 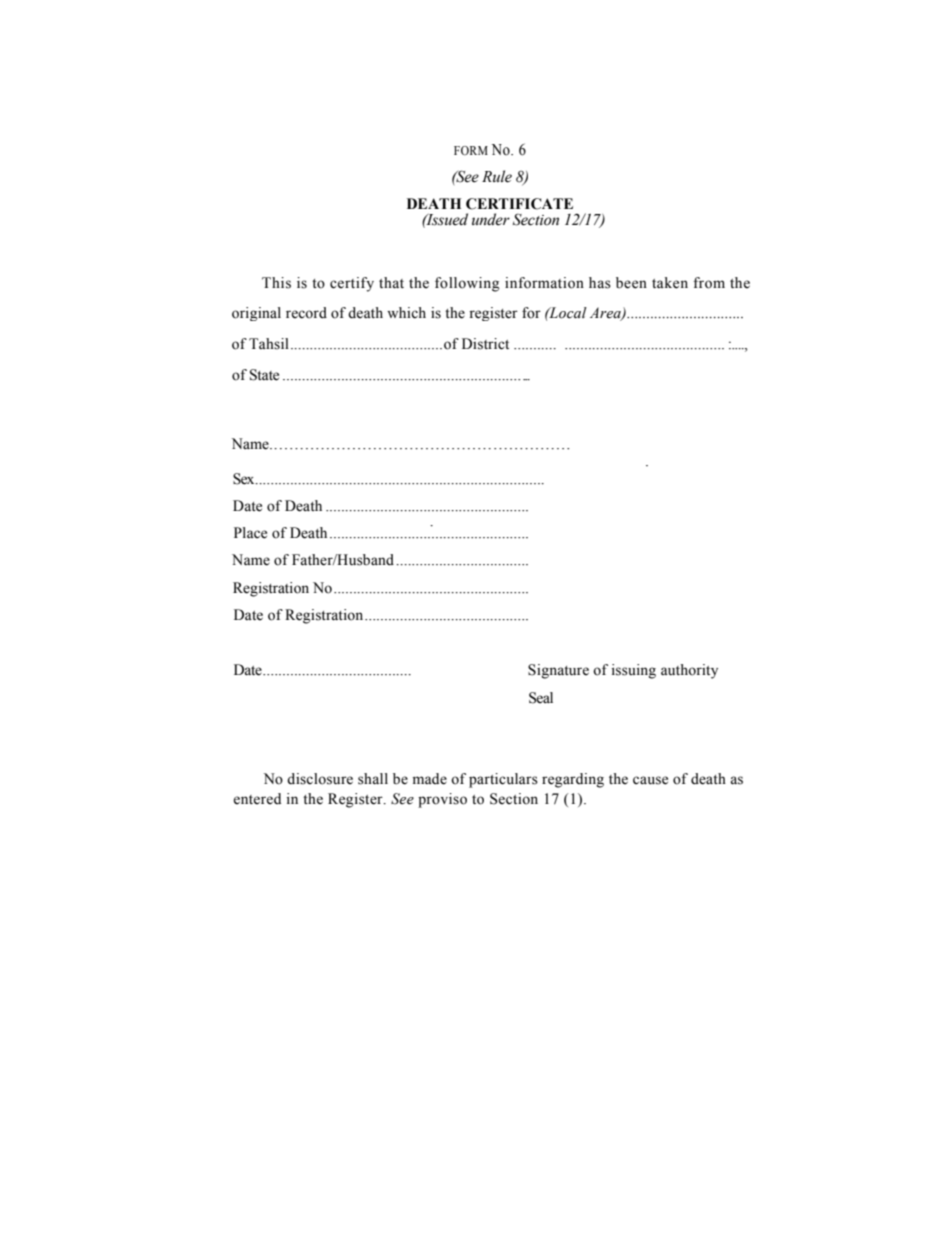 I want to click on particulars, so click(x=503, y=780).
